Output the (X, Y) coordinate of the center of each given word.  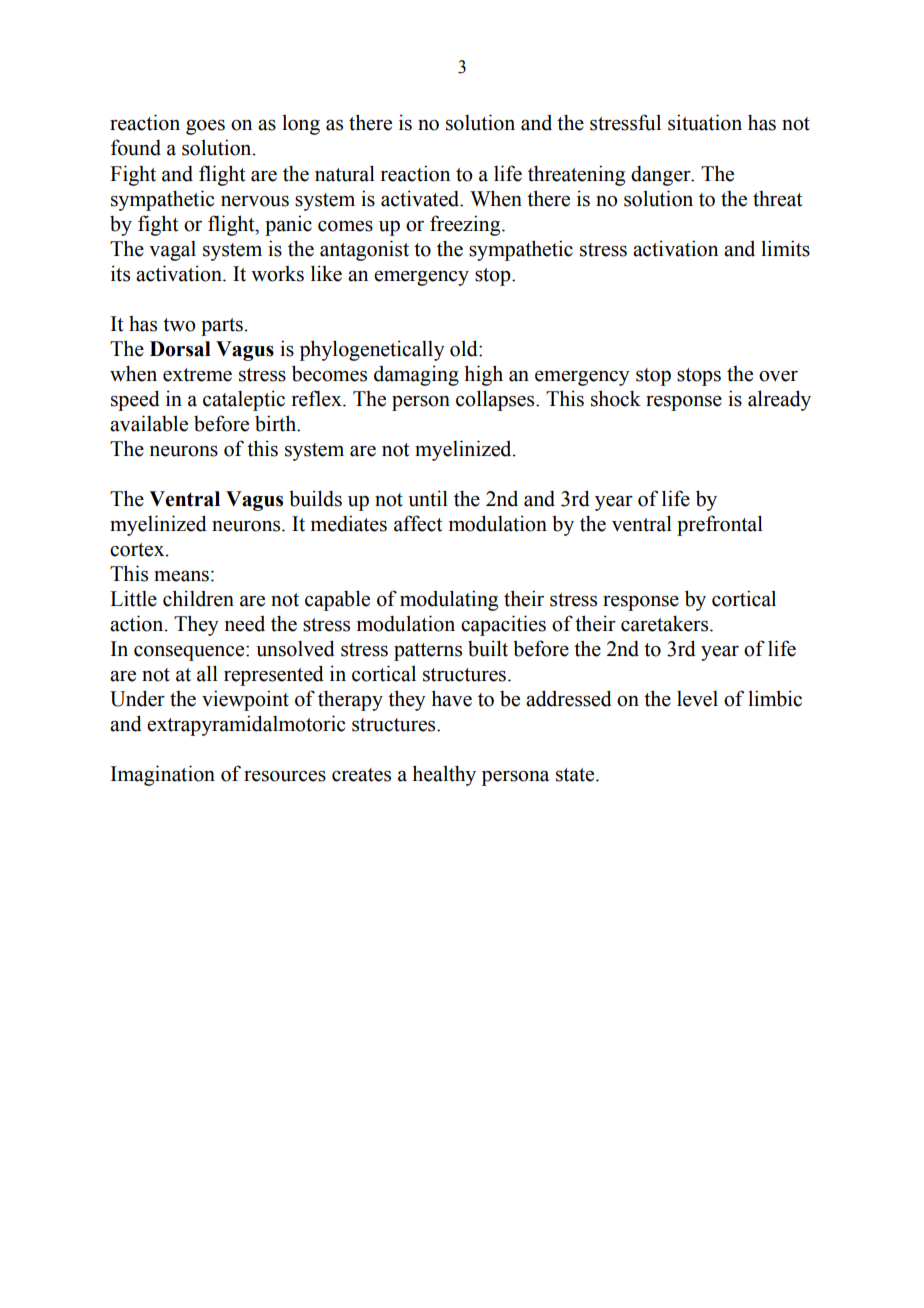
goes (205, 127)
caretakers (666, 623)
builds (315, 498)
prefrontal (720, 525)
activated (421, 198)
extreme (197, 375)
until (428, 498)
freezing (466, 225)
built (488, 648)
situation (705, 122)
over (778, 376)
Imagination (163, 775)
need (245, 623)
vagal (172, 251)
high (483, 375)
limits (785, 248)
